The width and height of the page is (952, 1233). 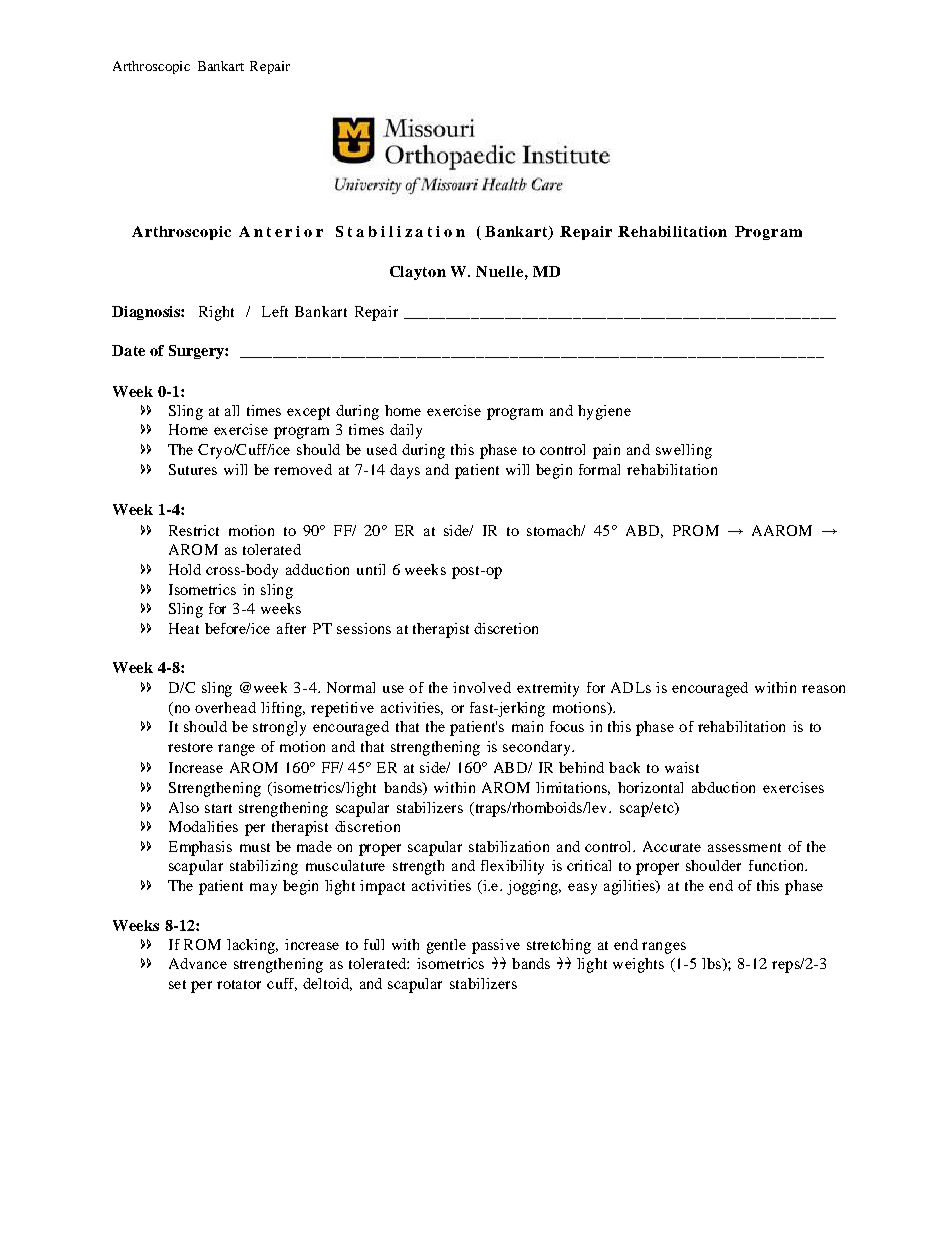 I want to click on PROM, so click(x=696, y=530).
